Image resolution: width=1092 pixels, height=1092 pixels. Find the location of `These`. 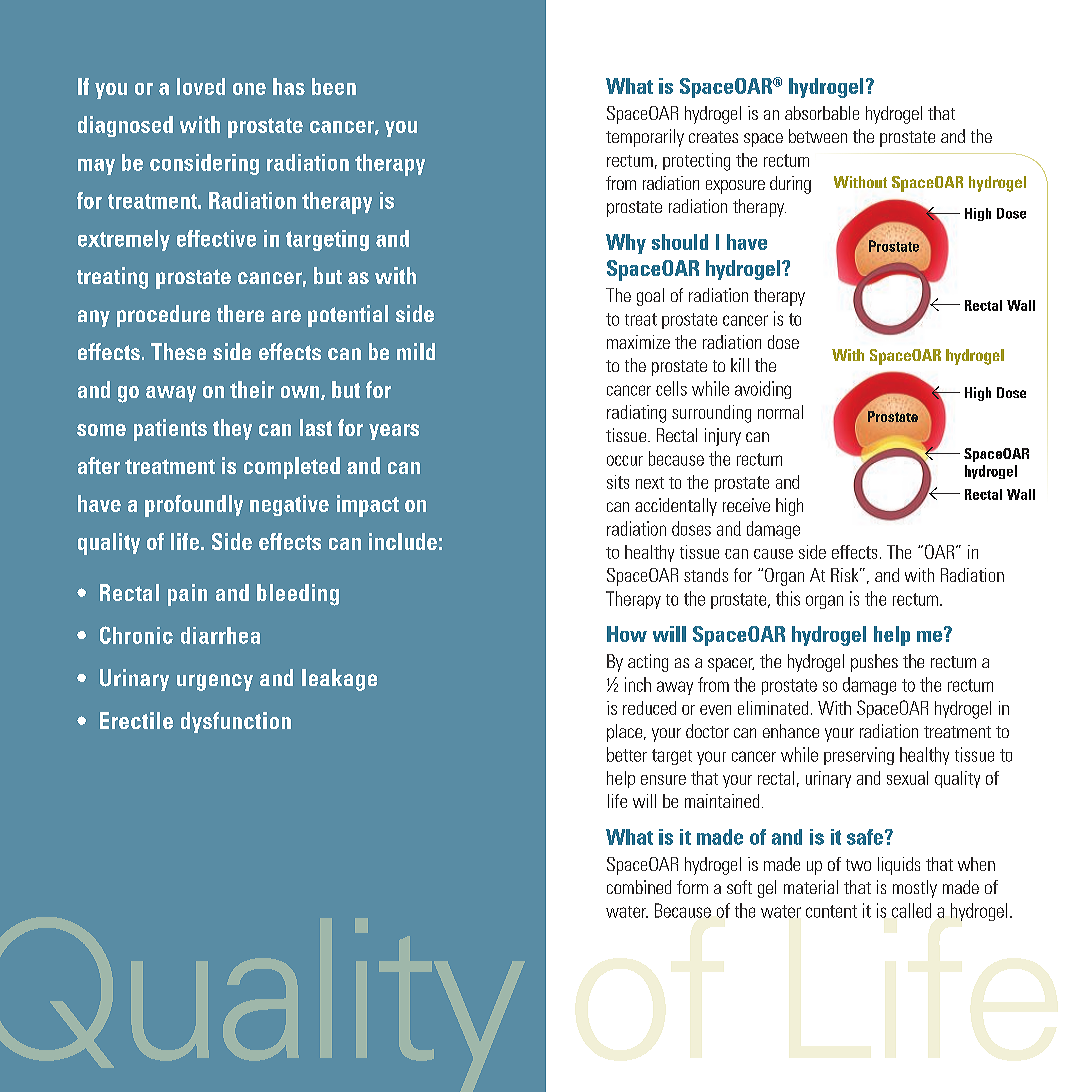

These is located at coordinates (178, 351).
